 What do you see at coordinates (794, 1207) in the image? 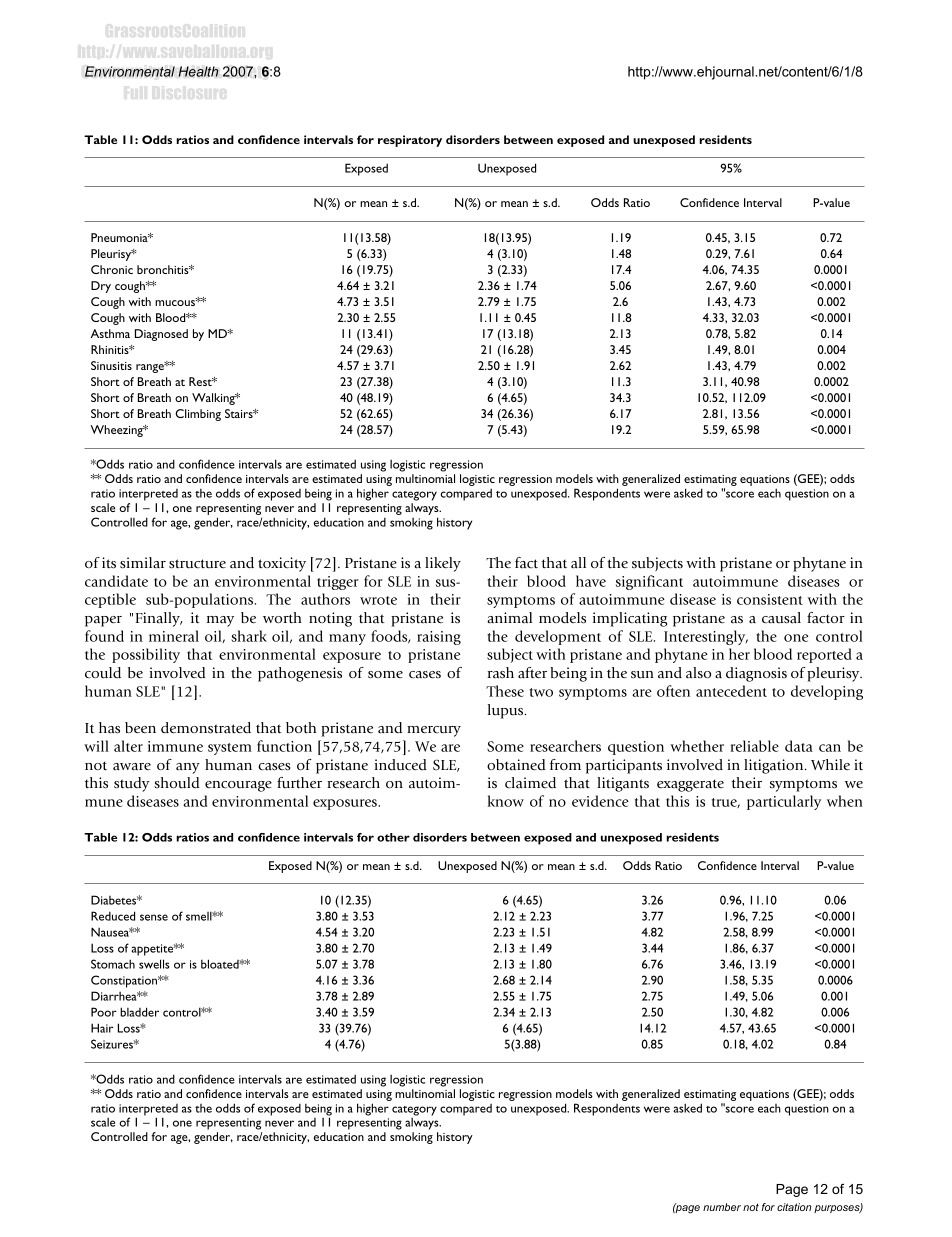
I see `citation` at bounding box center [794, 1207].
